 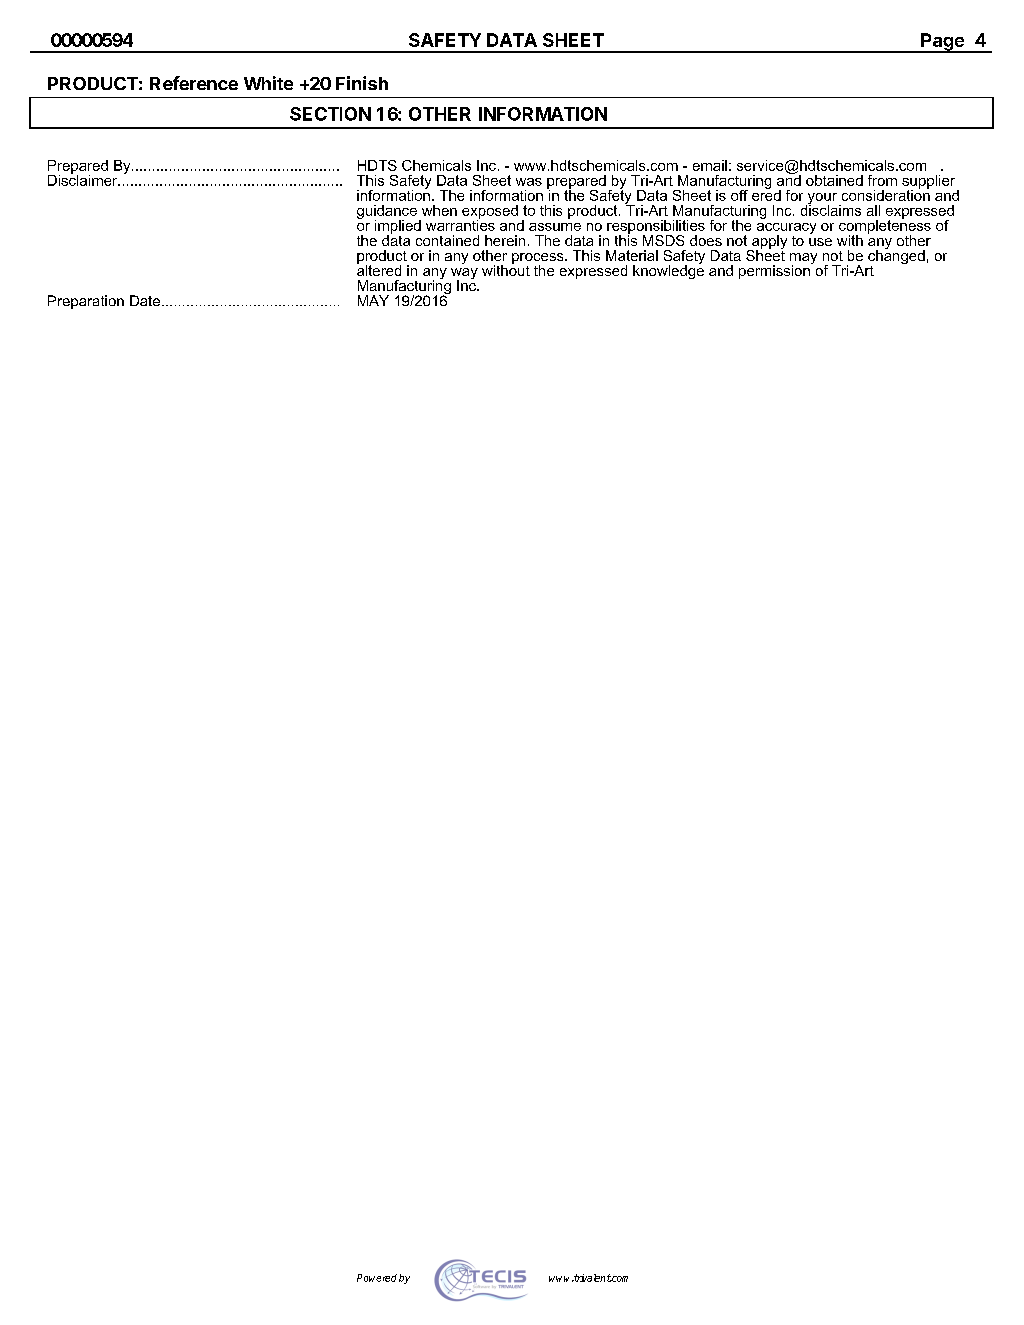 I want to click on SECTION, so click(x=330, y=114).
